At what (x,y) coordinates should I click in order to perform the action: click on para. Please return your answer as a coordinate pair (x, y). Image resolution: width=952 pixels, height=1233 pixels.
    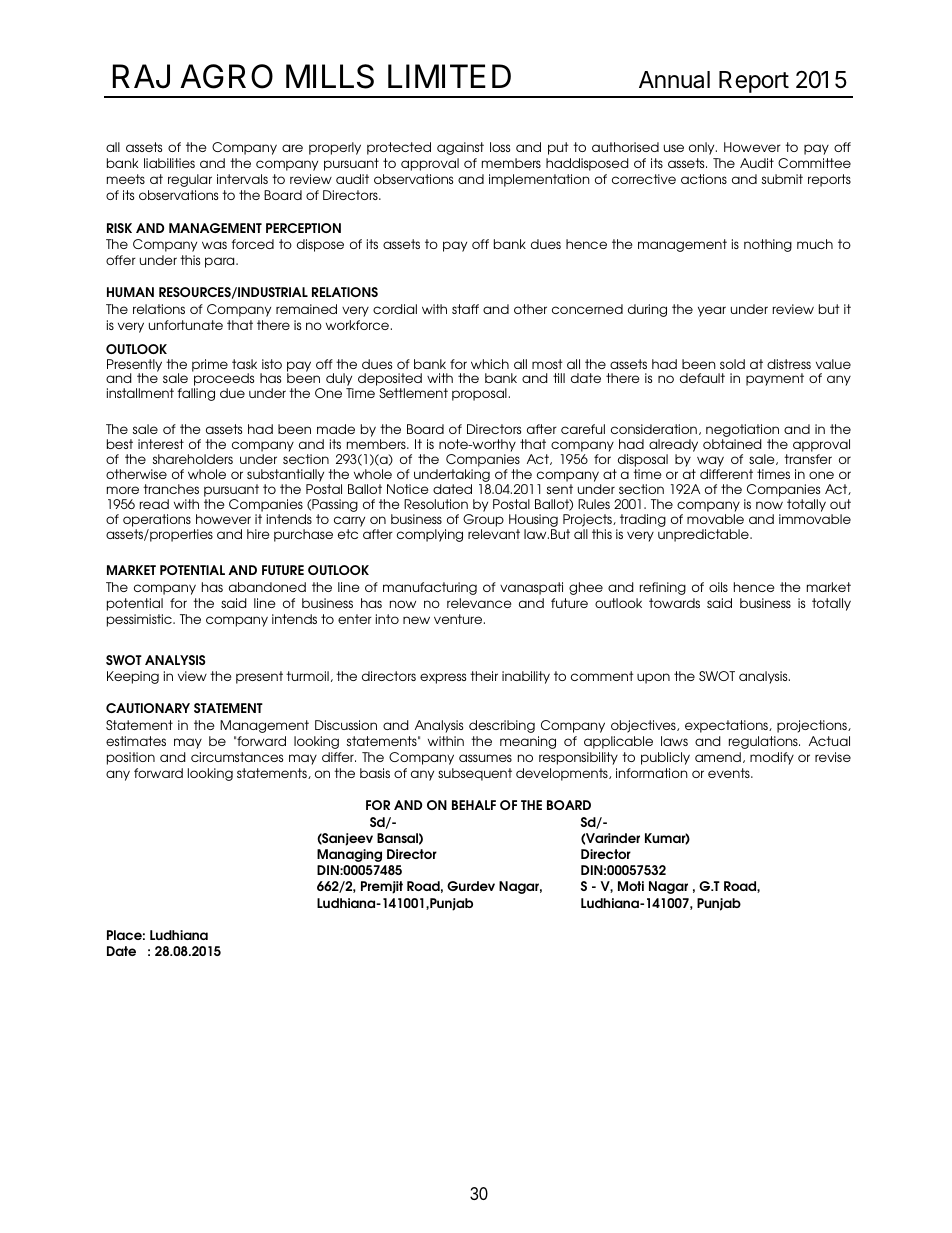
    Looking at the image, I should click on (221, 262).
